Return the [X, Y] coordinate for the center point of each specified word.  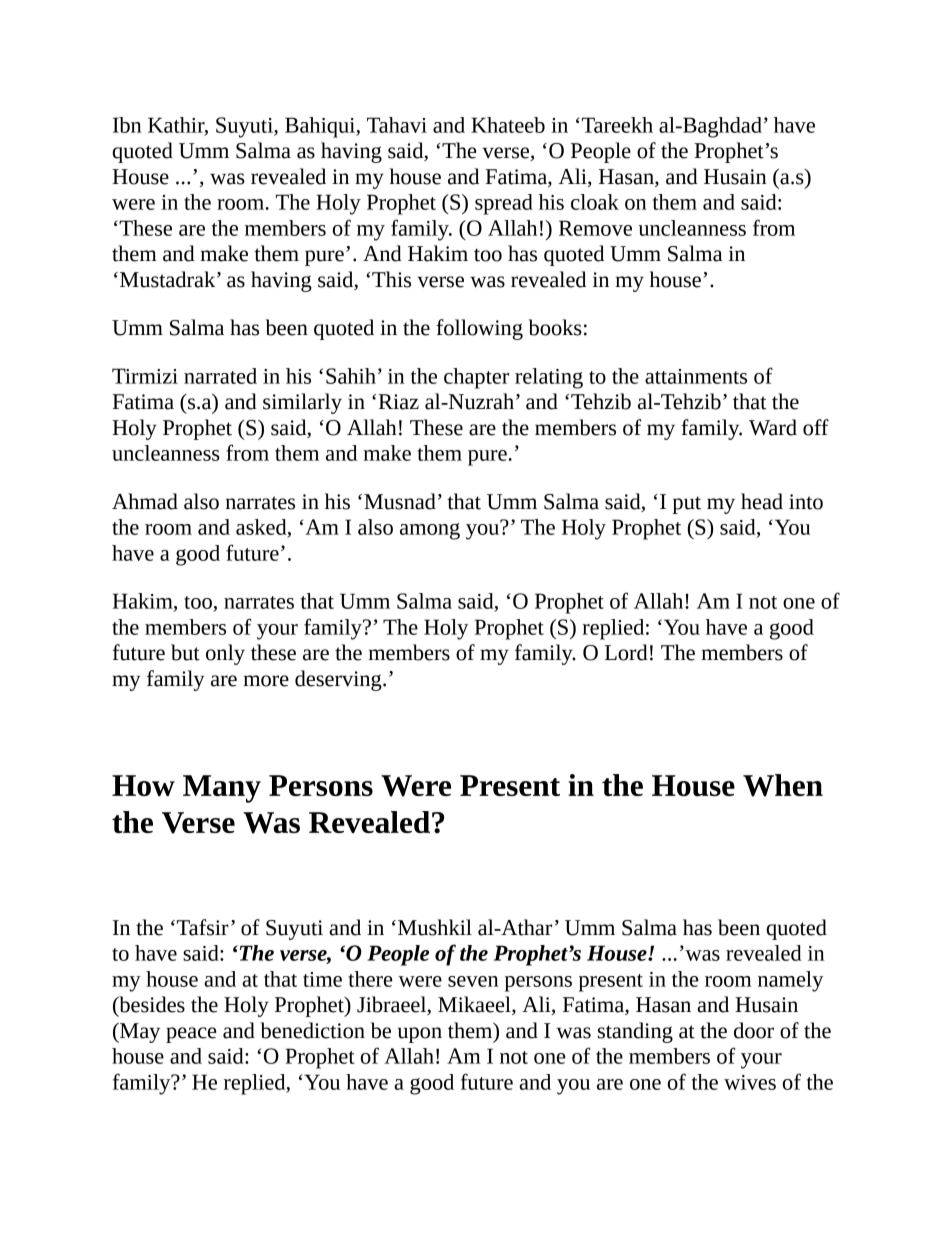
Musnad [400, 501]
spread [504, 204]
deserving [339, 680]
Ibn [127, 125]
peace [191, 1035]
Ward [773, 427]
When [783, 785]
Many [222, 789]
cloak [595, 202]
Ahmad [145, 501]
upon [420, 1035]
